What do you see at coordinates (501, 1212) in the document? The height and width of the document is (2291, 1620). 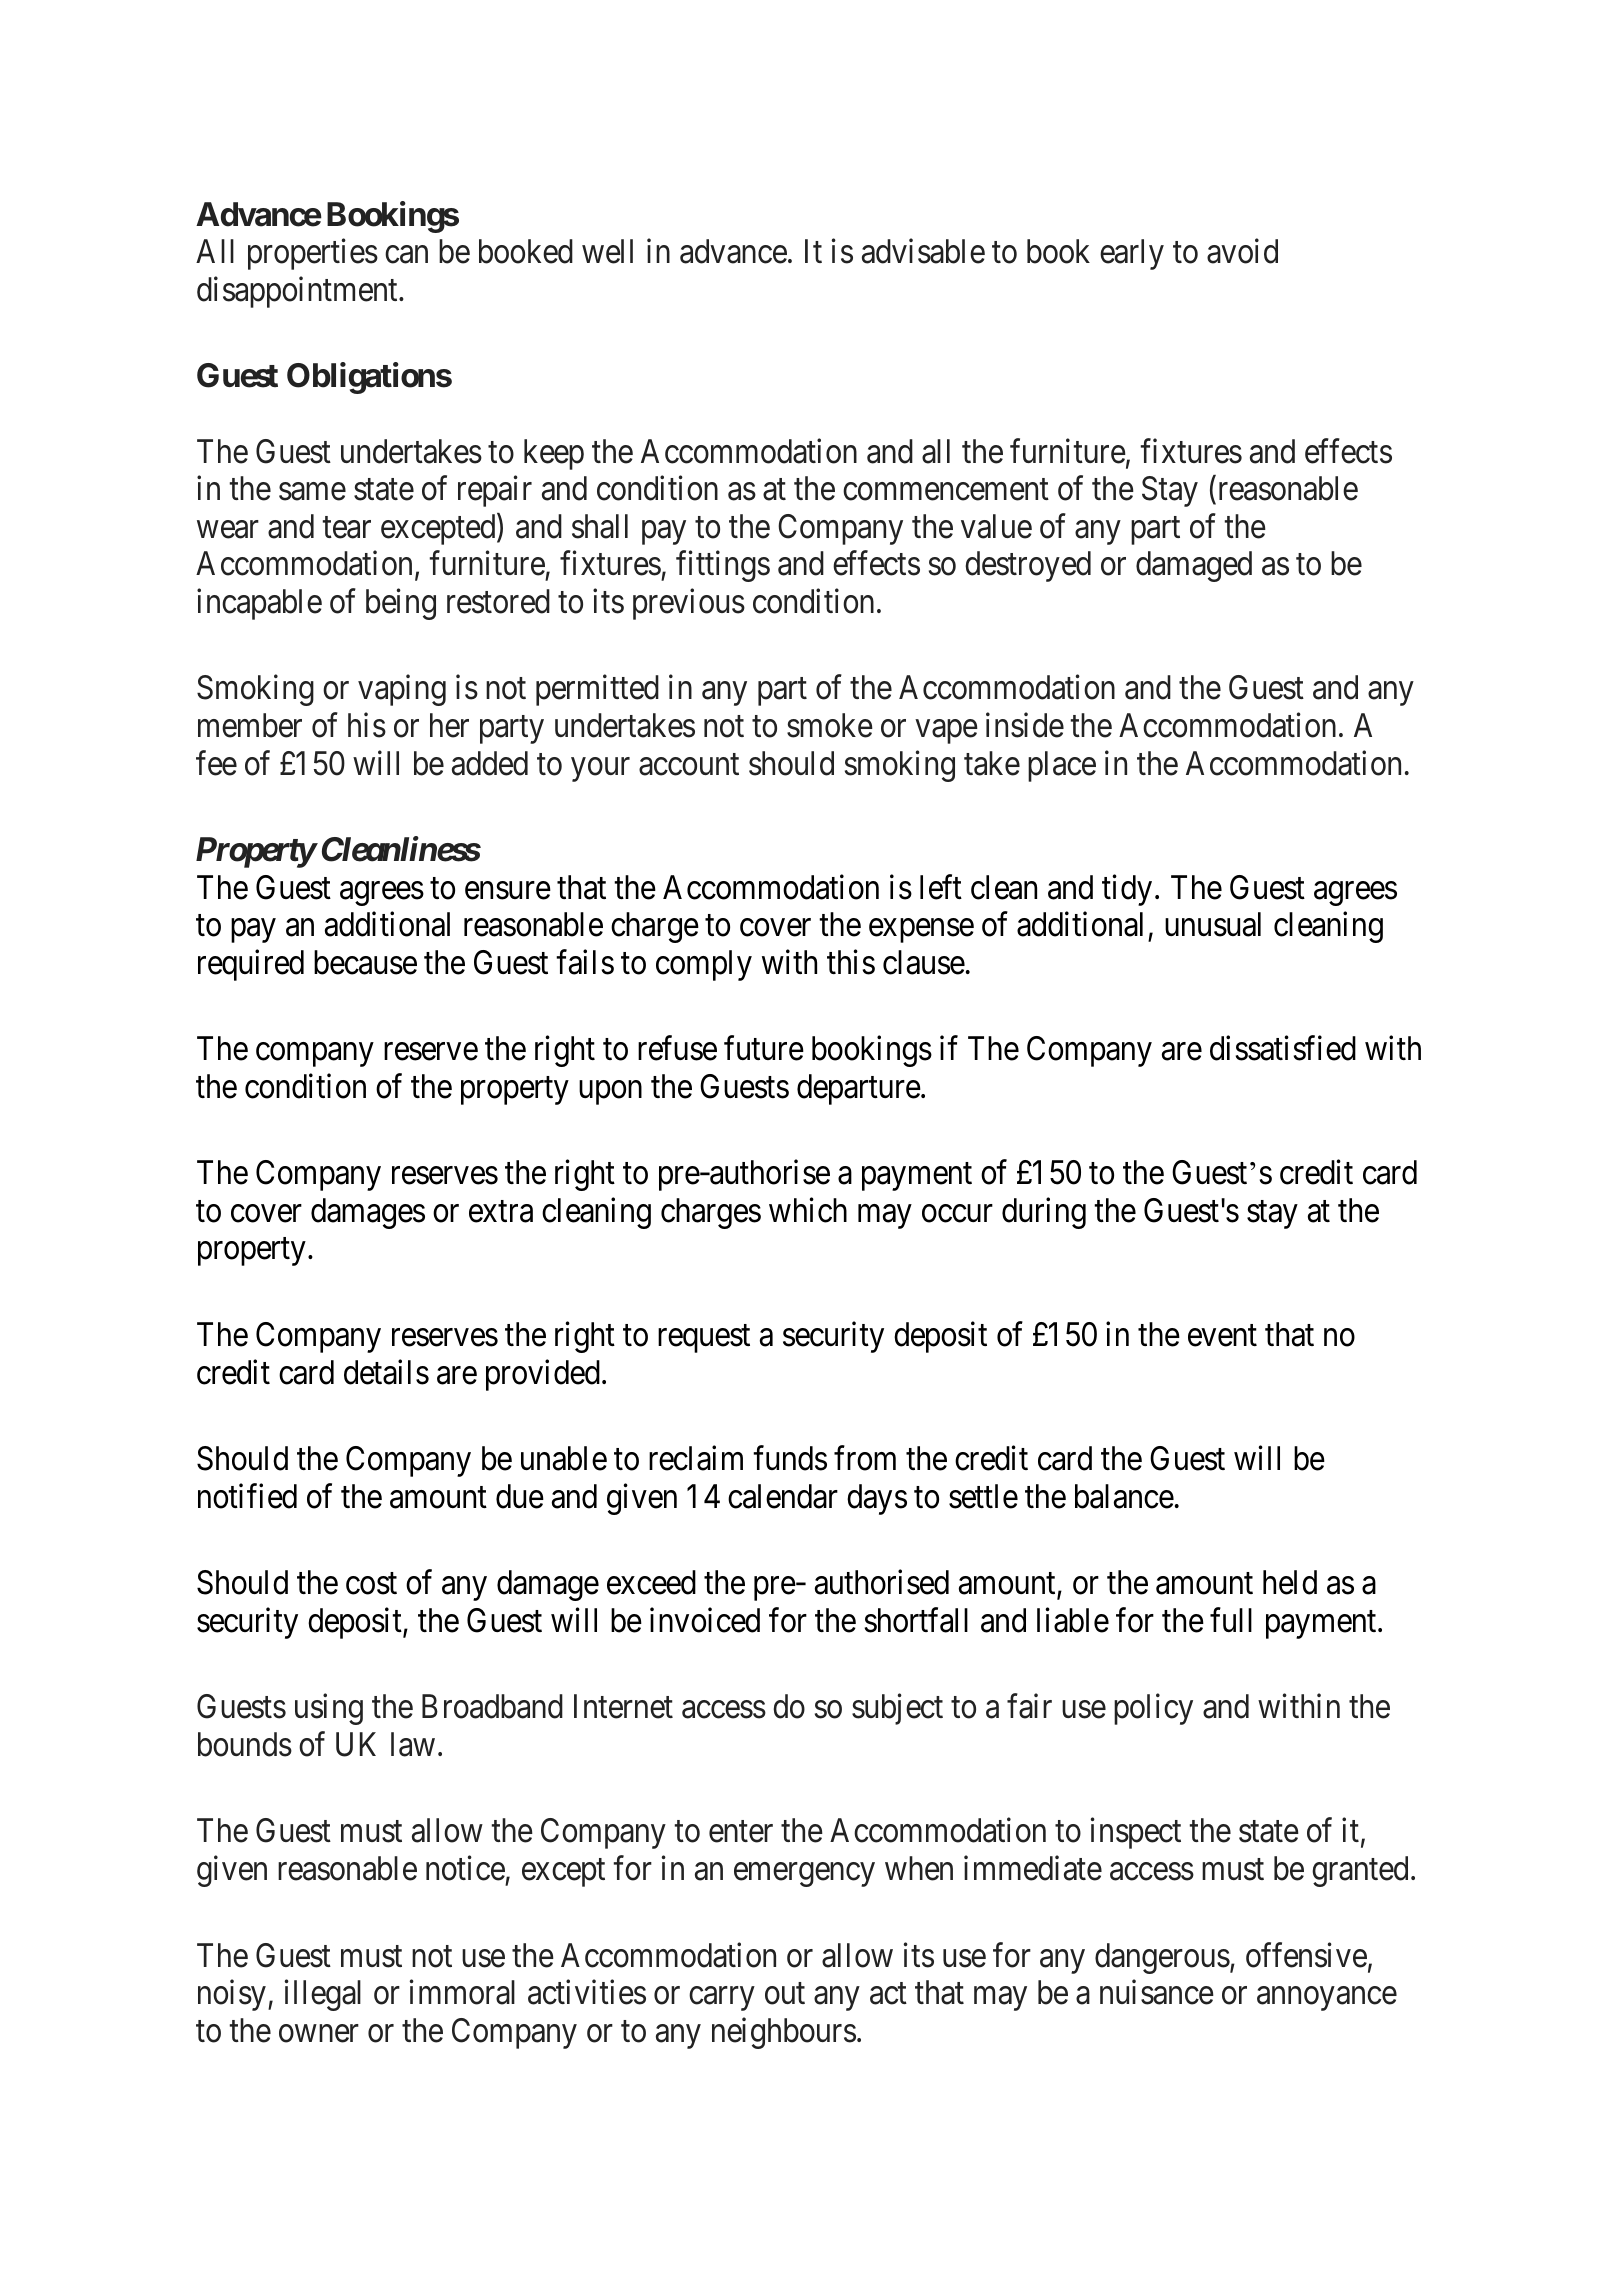 I see `extra` at bounding box center [501, 1212].
